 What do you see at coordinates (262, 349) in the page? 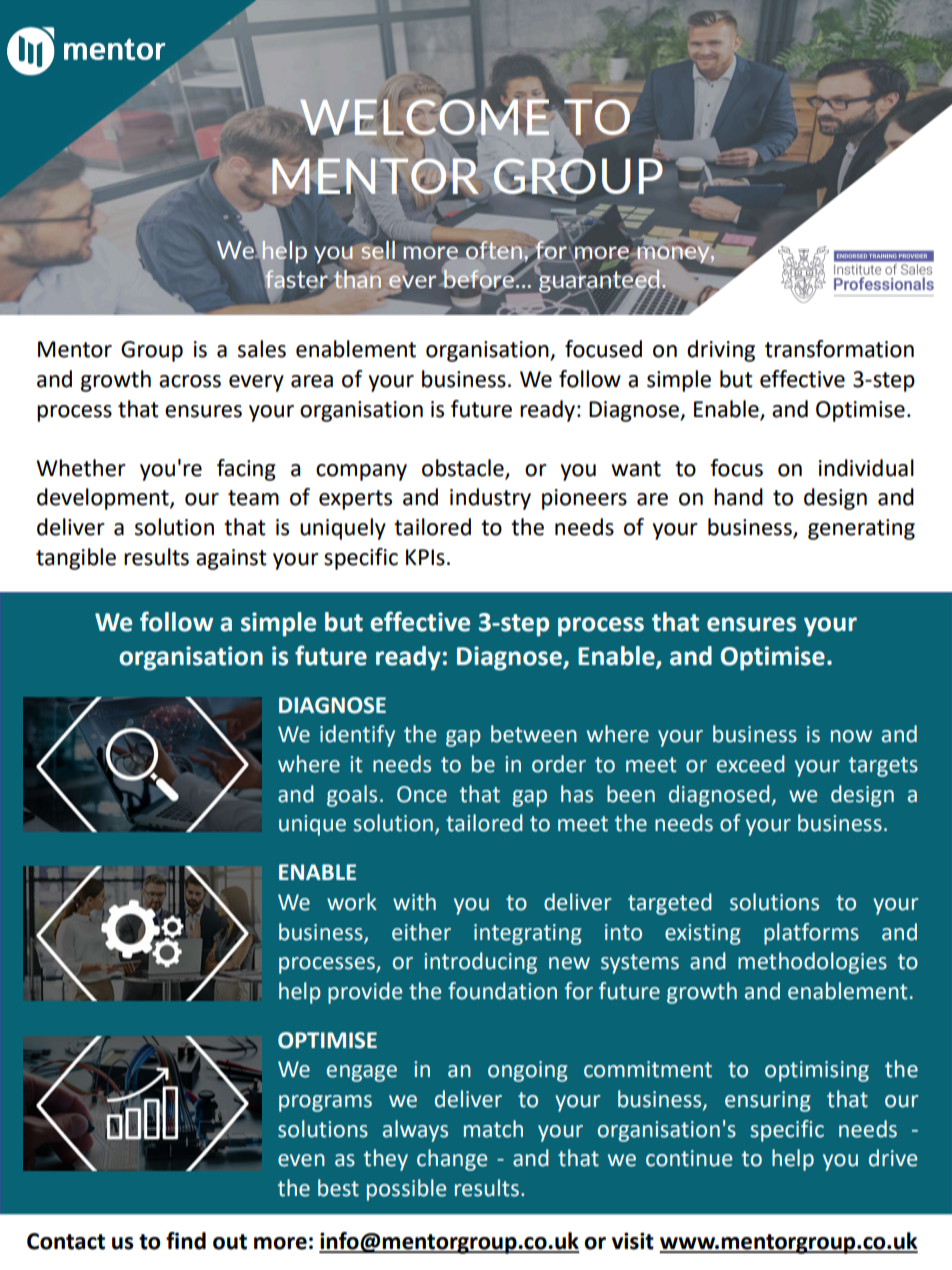
I see `sales` at bounding box center [262, 349].
